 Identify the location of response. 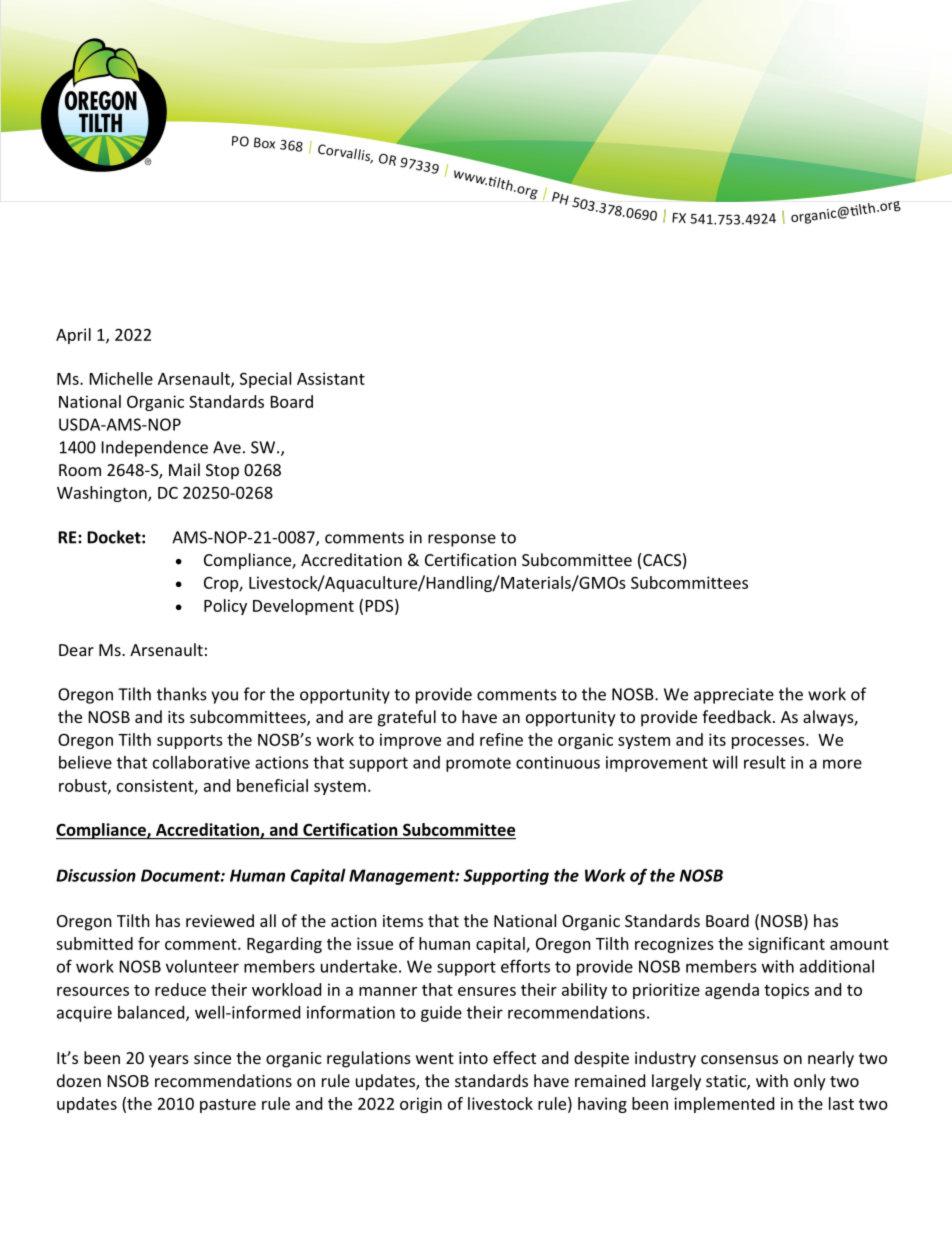
(462, 540).
